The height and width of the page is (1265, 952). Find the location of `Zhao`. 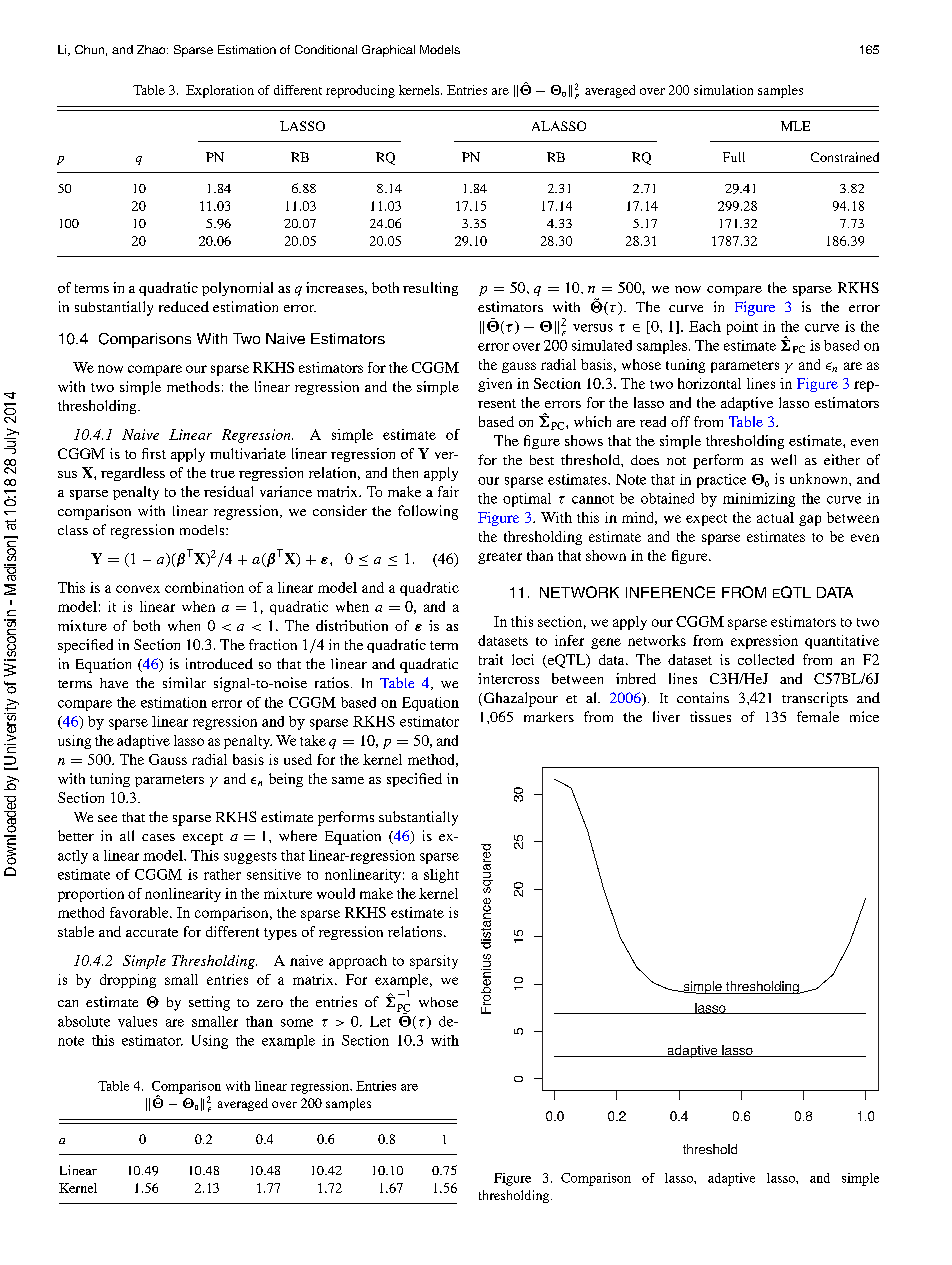

Zhao is located at coordinates (152, 49).
